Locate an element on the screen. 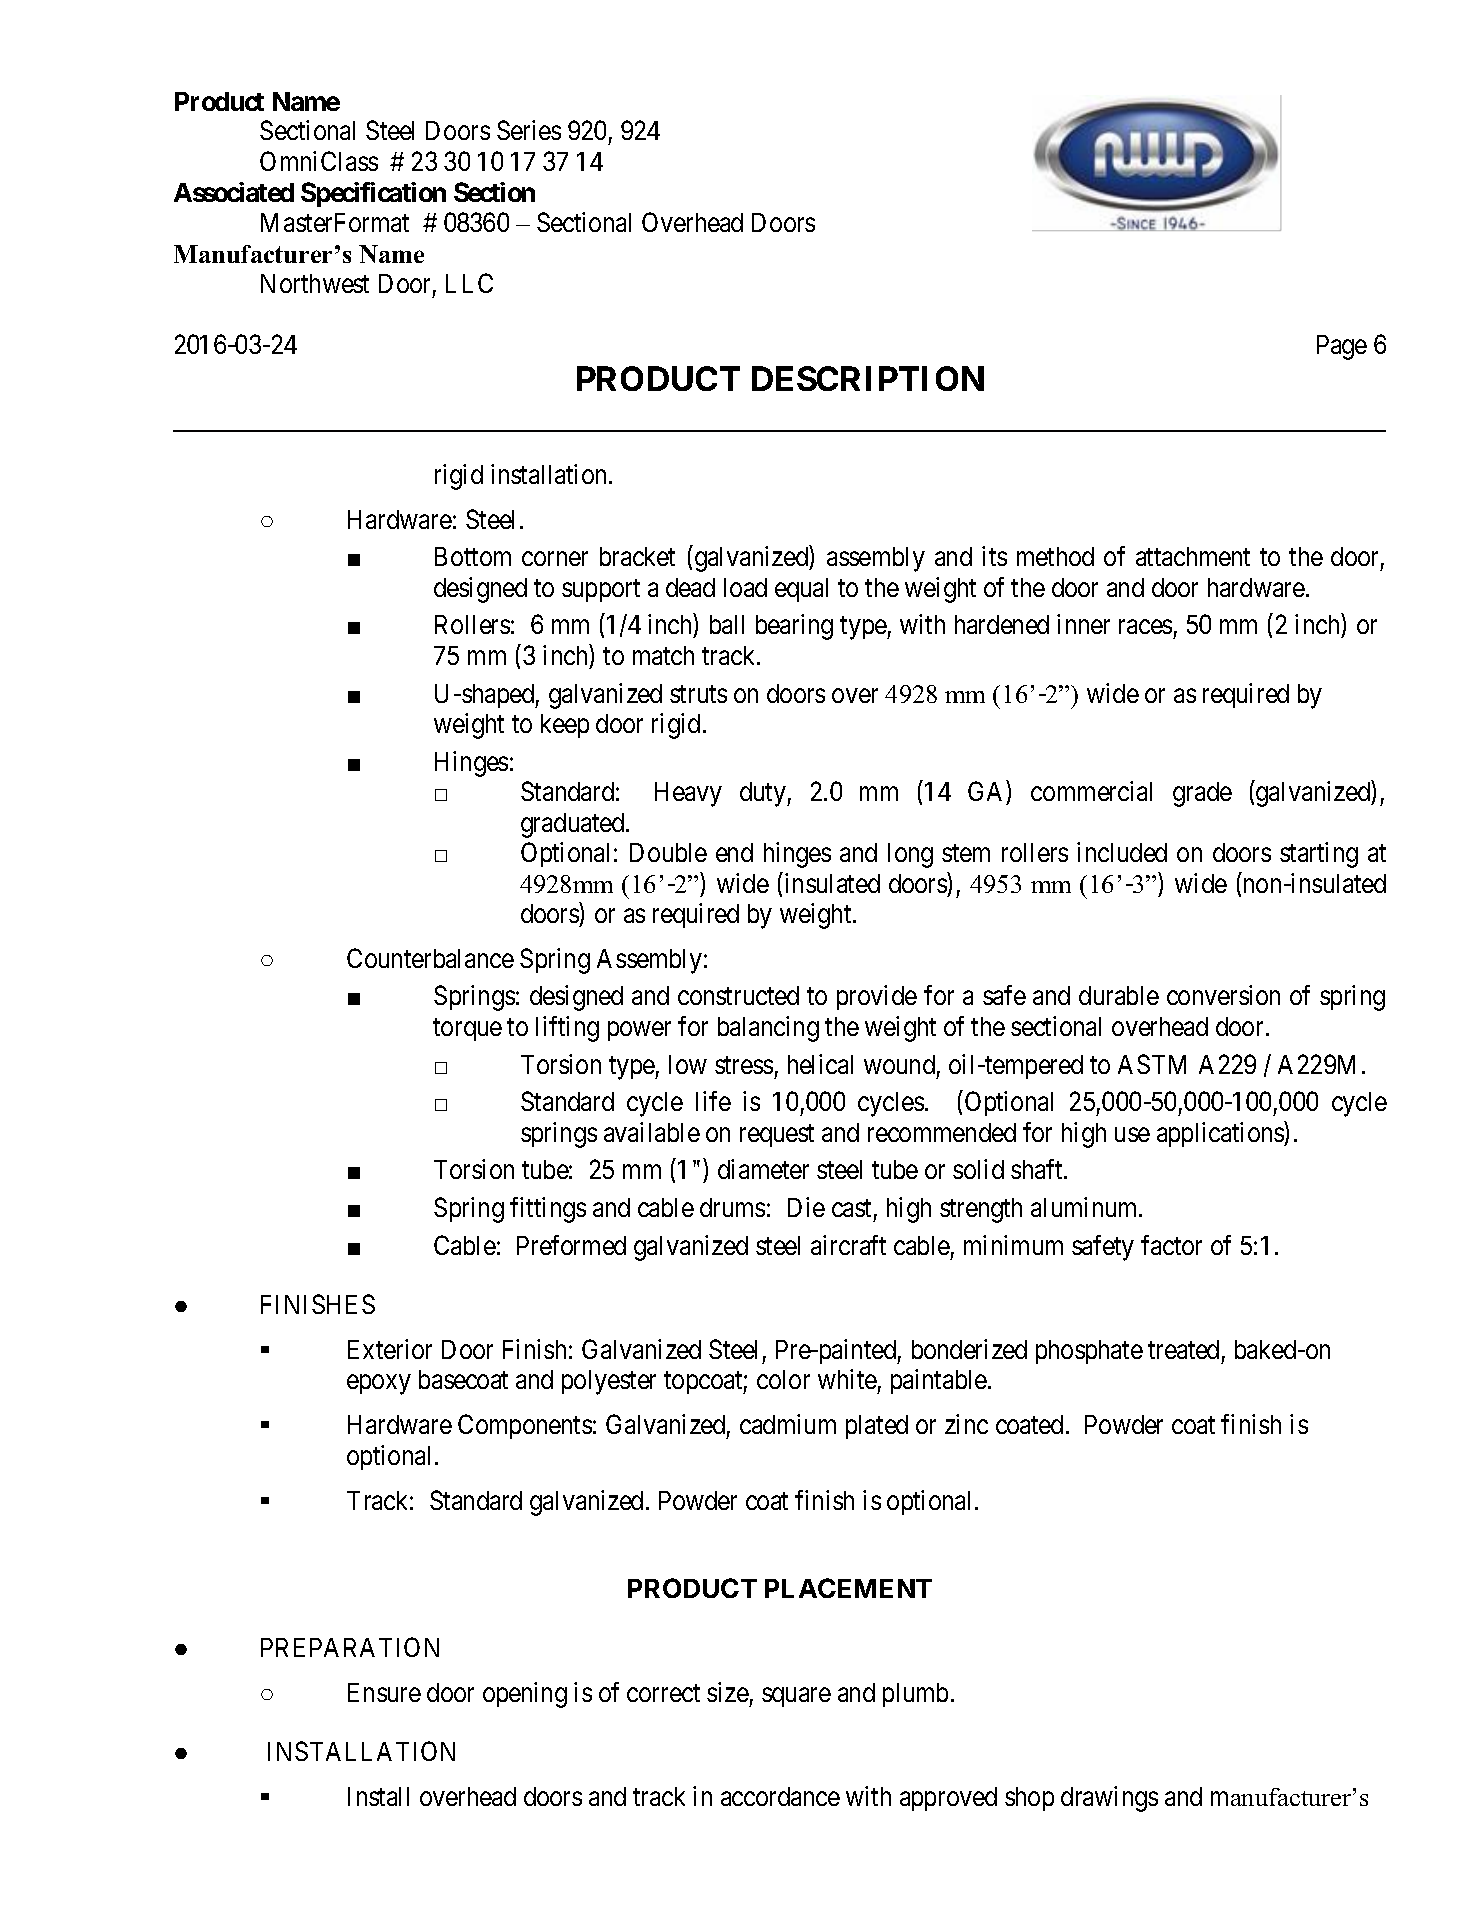 Image resolution: width=1473 pixels, height=1906 pixels. Ensure is located at coordinates (384, 1692).
